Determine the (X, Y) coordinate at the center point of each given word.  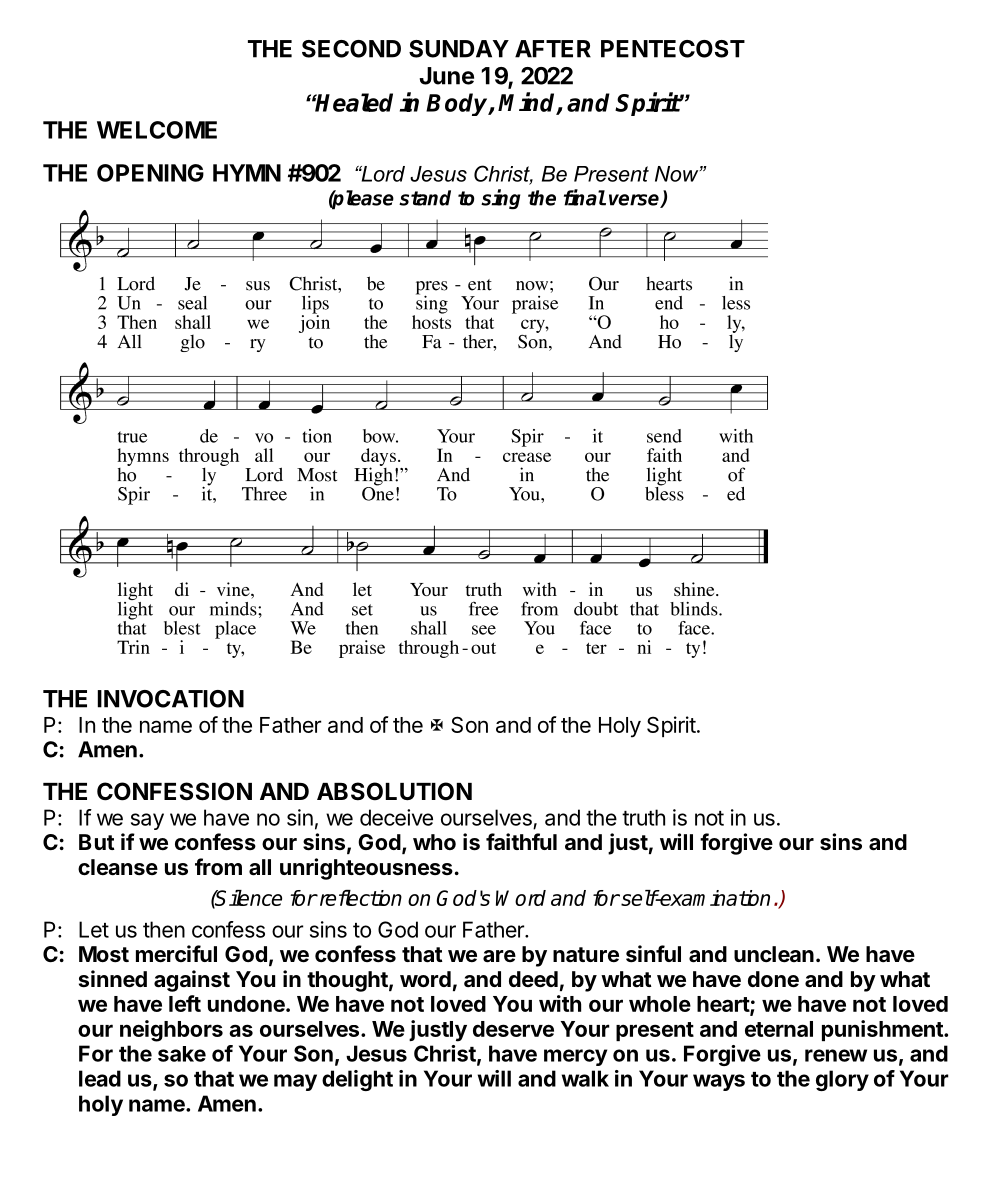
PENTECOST (673, 49)
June (446, 76)
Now (678, 174)
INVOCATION (171, 699)
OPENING (150, 173)
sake (182, 1054)
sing (500, 199)
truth (643, 817)
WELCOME (157, 130)
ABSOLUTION (394, 791)
